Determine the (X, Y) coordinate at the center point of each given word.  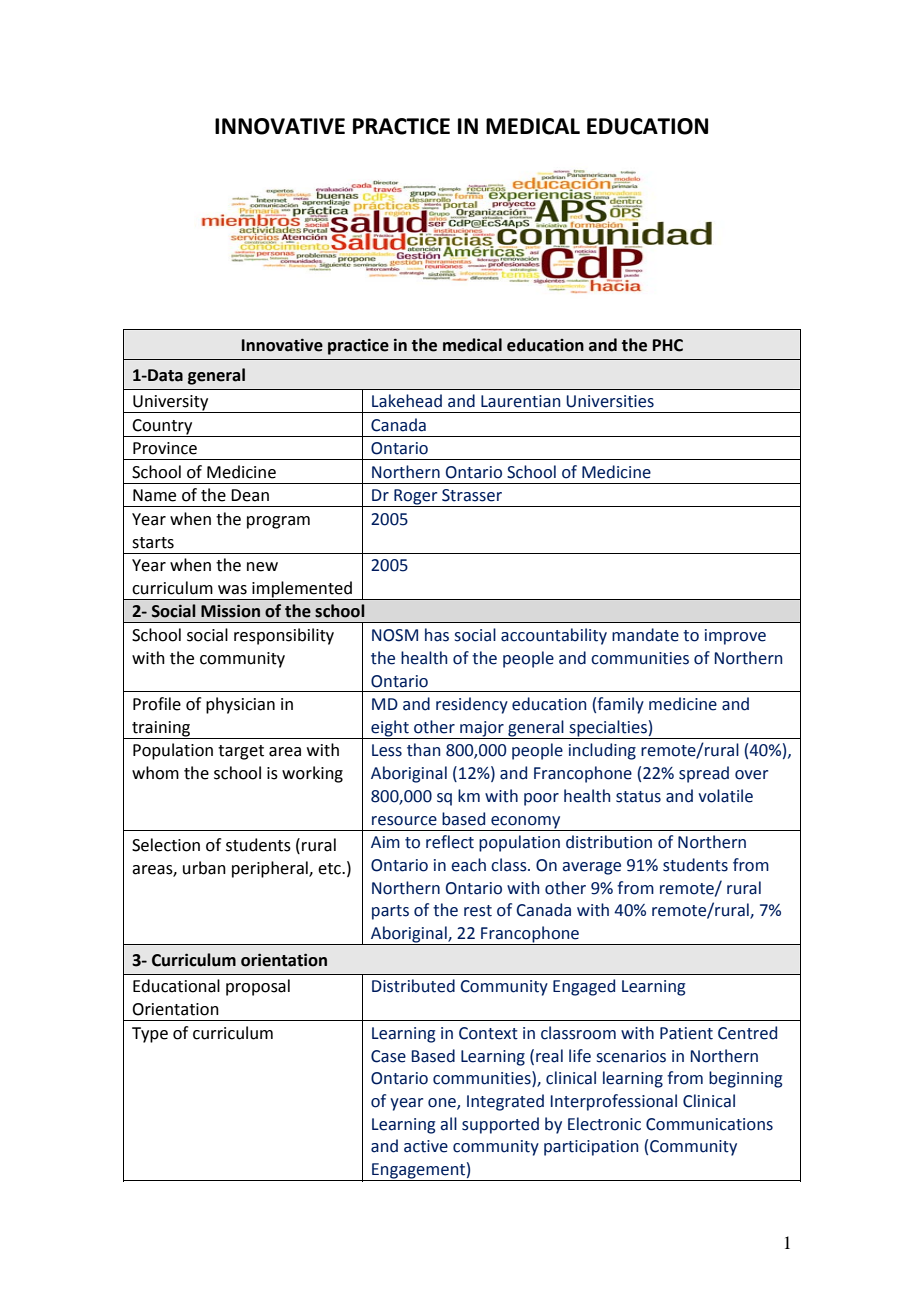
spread (704, 774)
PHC (668, 345)
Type (150, 1035)
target (241, 752)
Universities (610, 401)
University (171, 404)
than (423, 750)
